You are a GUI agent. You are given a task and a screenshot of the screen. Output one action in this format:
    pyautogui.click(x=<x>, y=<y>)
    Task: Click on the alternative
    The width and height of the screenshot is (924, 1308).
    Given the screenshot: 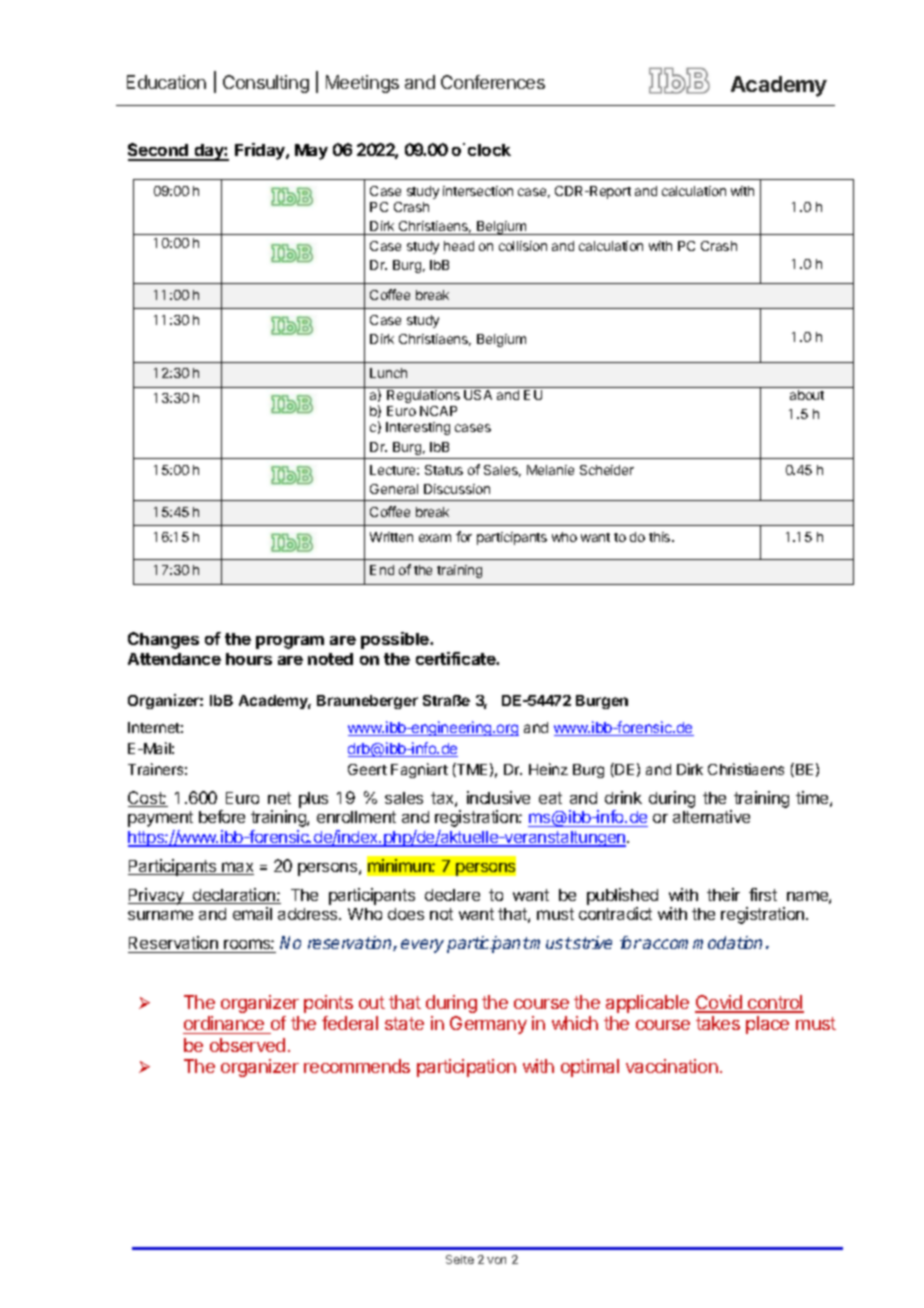 What is the action you would take?
    pyautogui.click(x=711, y=816)
